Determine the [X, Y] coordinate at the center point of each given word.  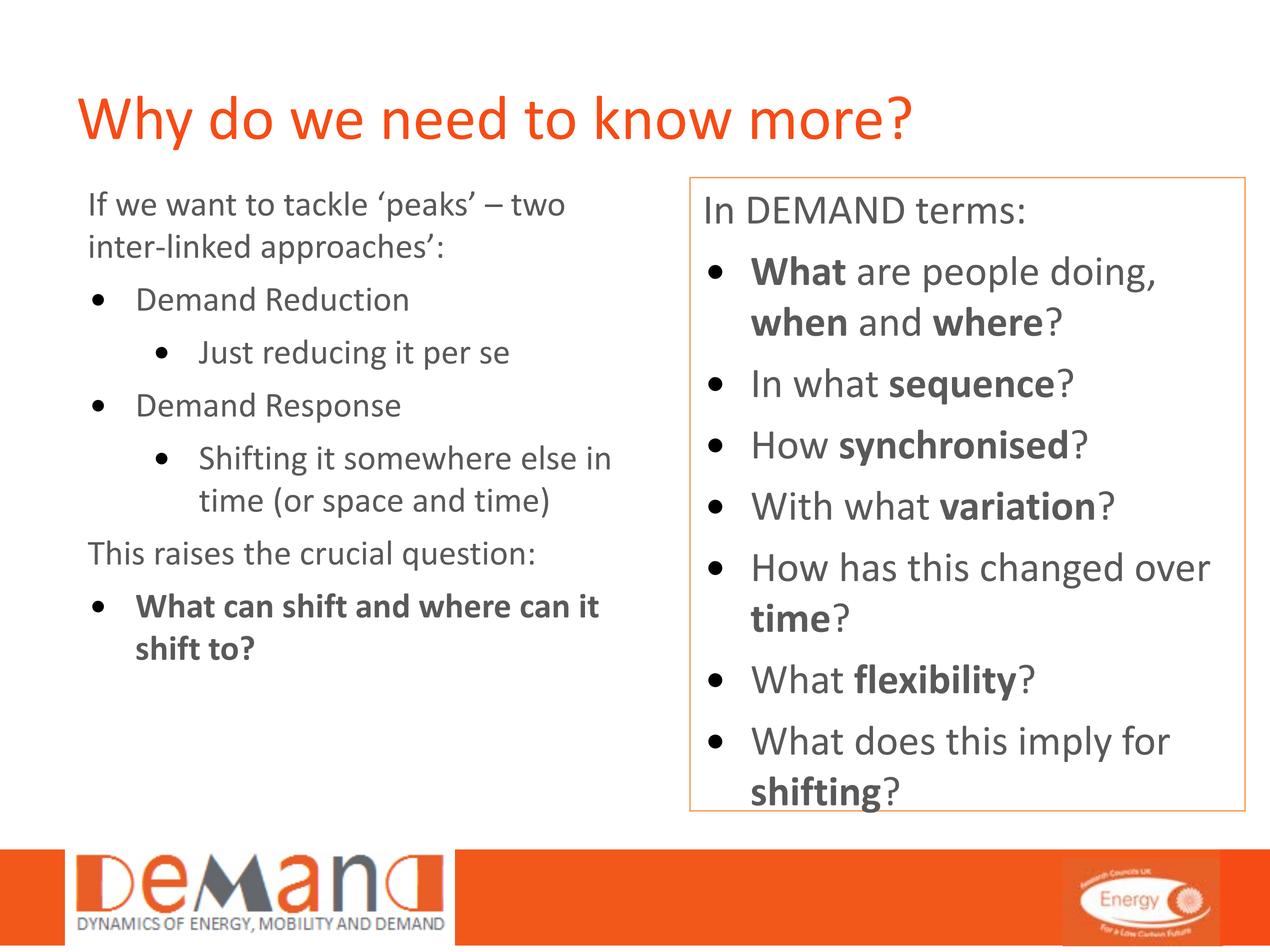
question [463, 556]
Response [333, 408]
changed [1051, 570]
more [817, 124]
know [664, 118]
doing [1098, 274]
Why [135, 123]
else [549, 457]
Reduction [337, 298]
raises [195, 553]
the [267, 552]
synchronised [953, 447]
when [798, 321]
